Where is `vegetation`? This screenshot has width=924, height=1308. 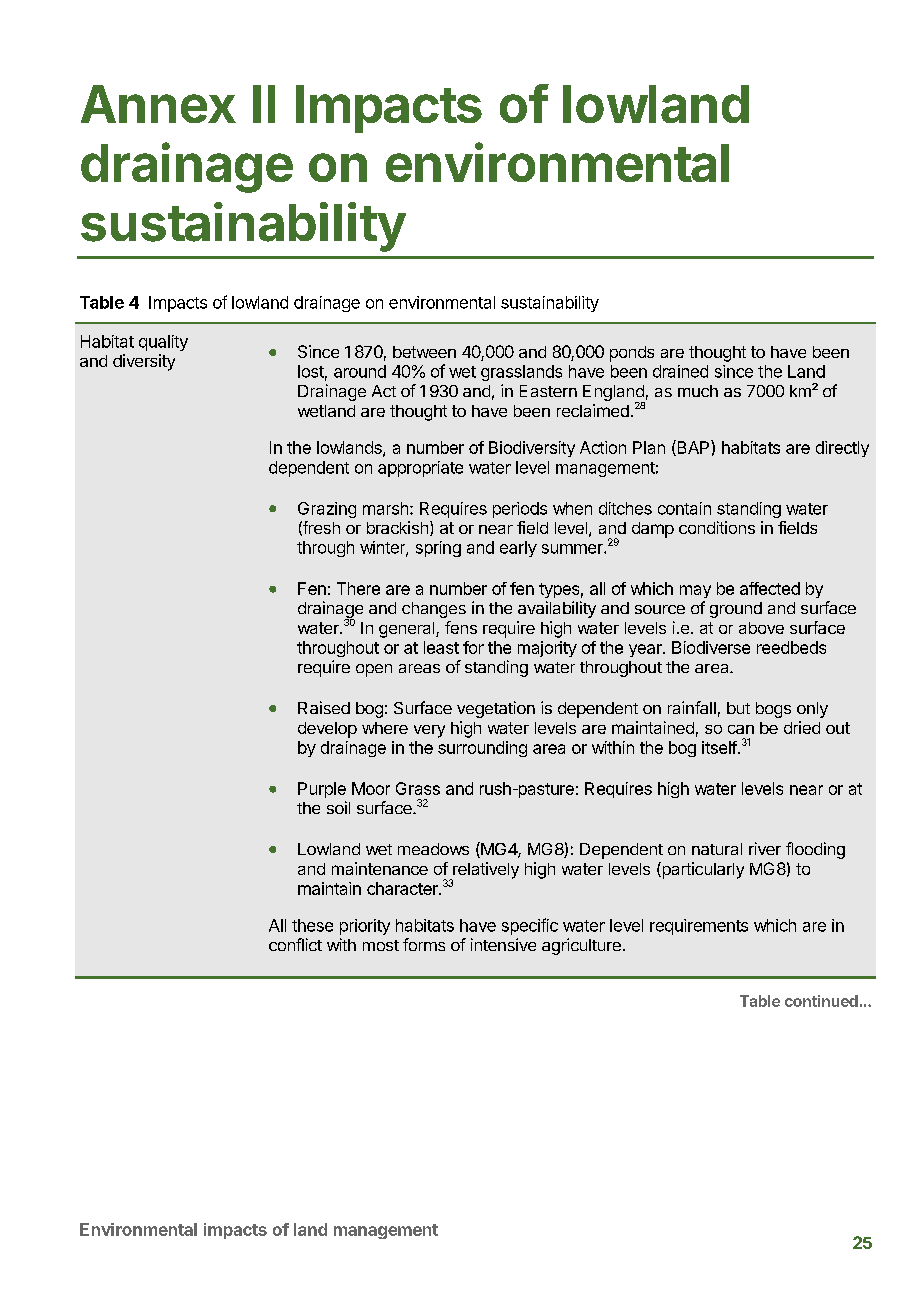 vegetation is located at coordinates (496, 709).
